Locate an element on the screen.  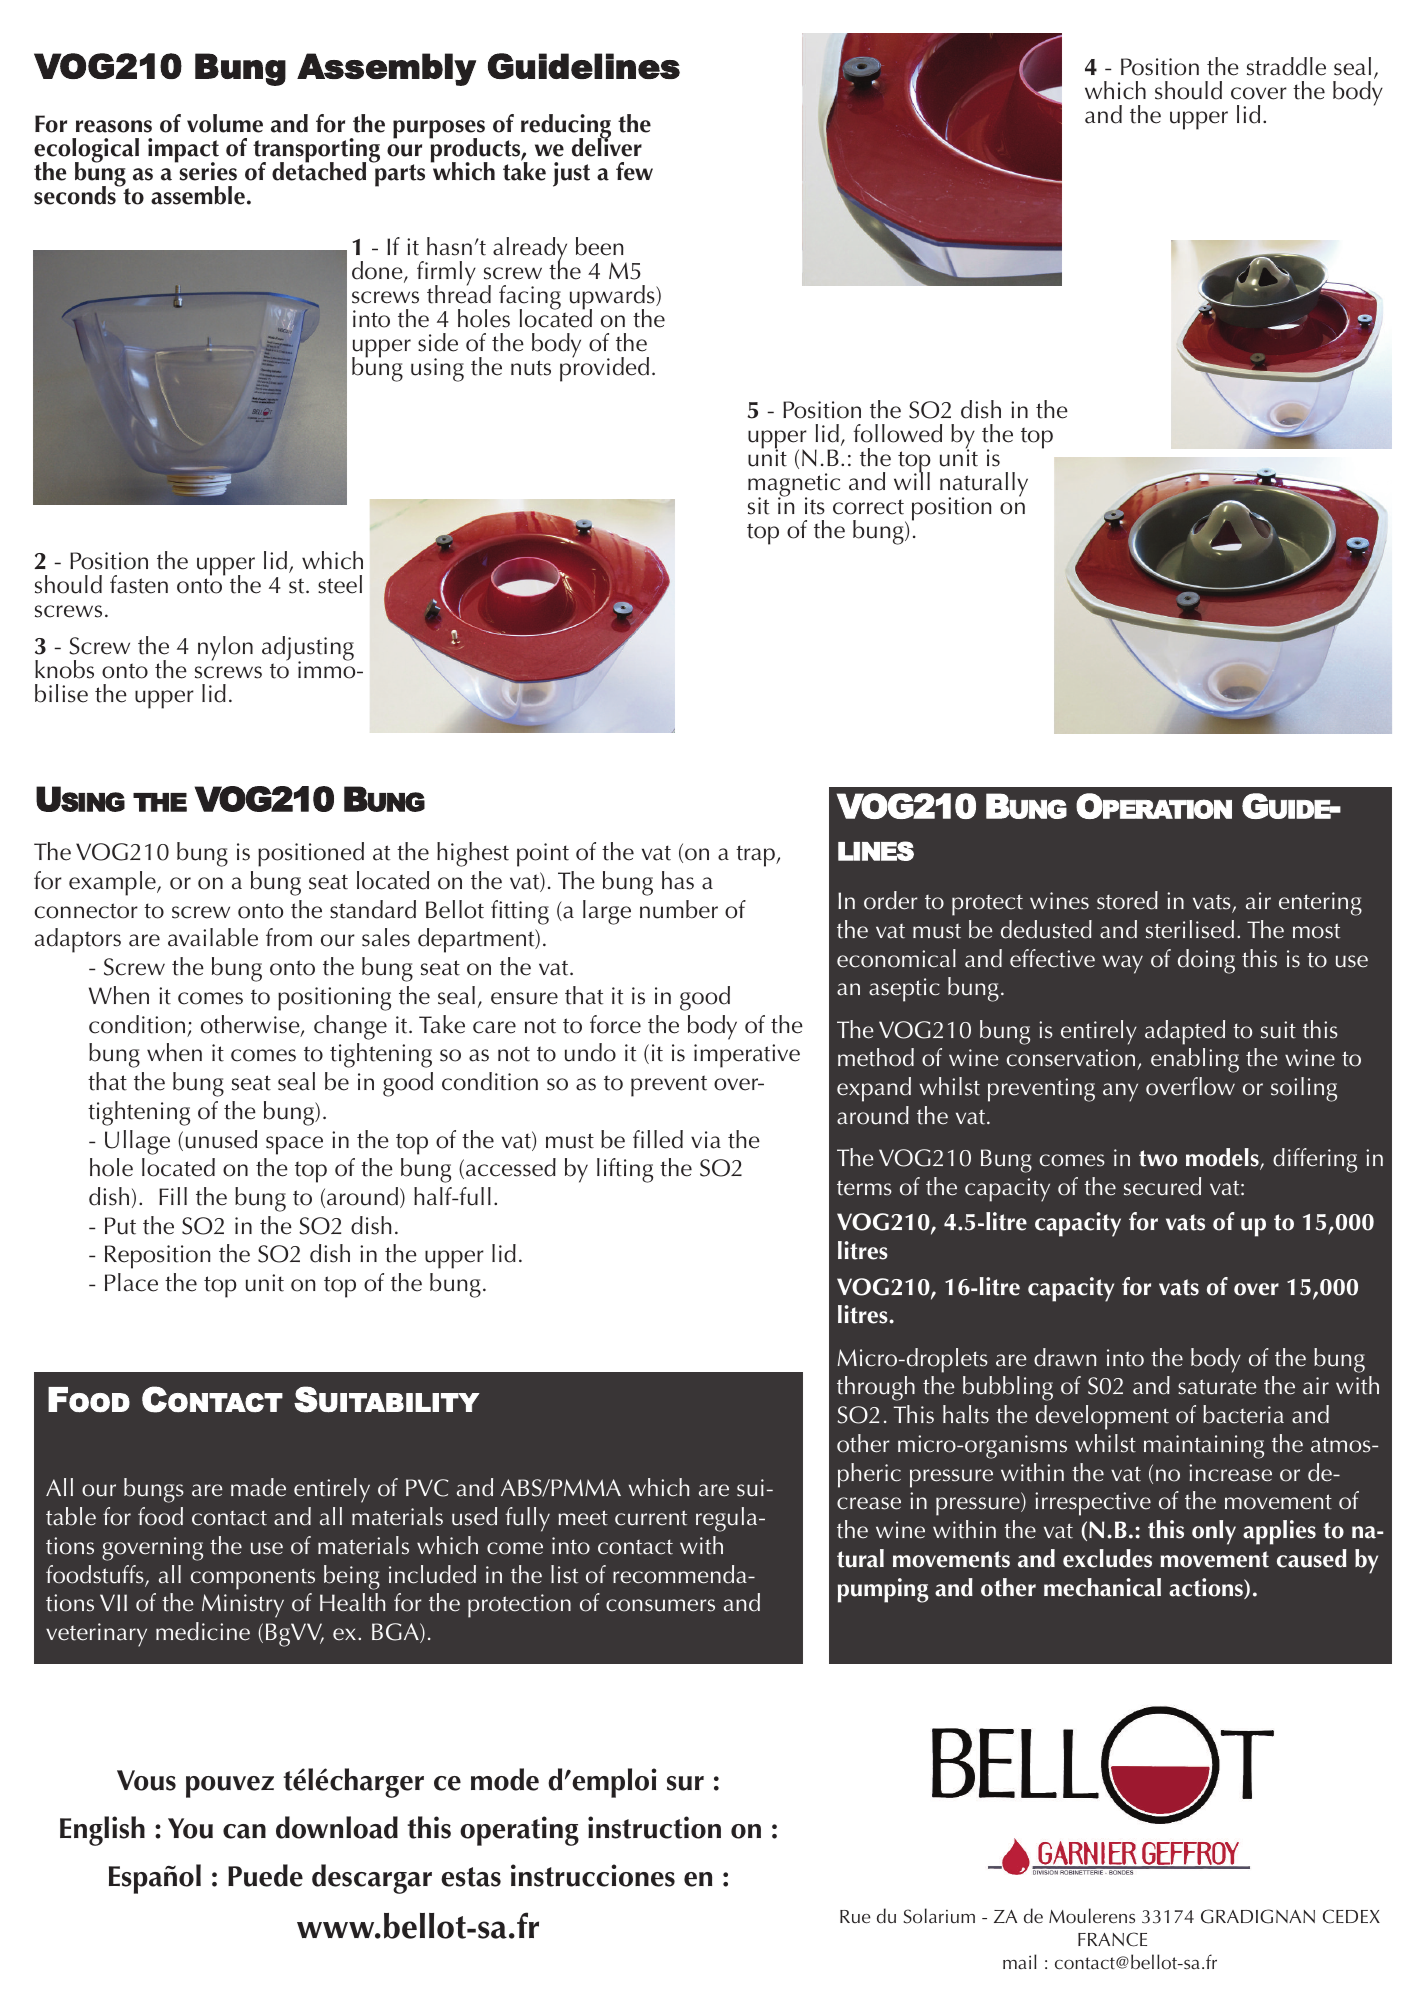
fasten is located at coordinates (139, 584).
